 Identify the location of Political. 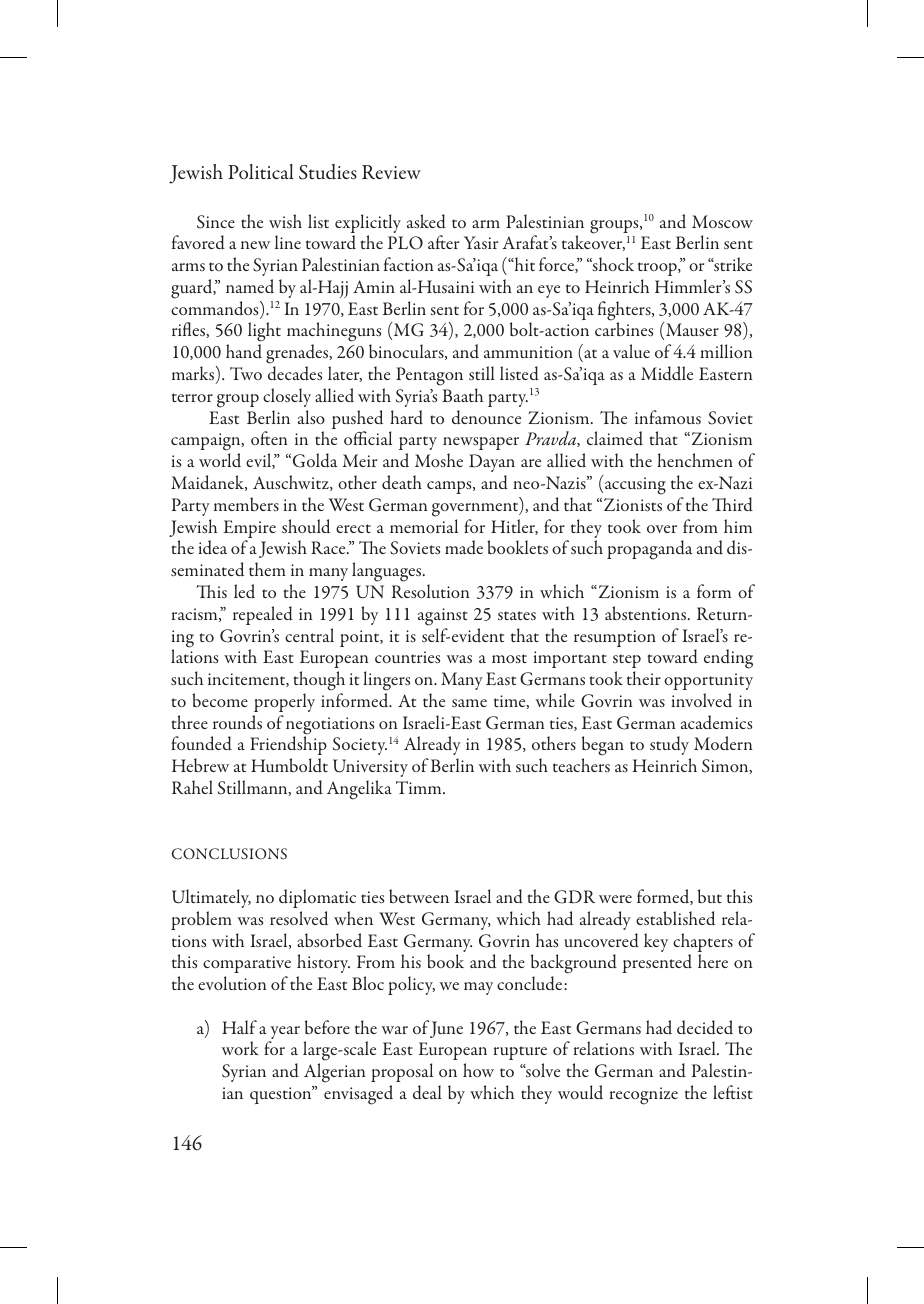
(261, 171).
